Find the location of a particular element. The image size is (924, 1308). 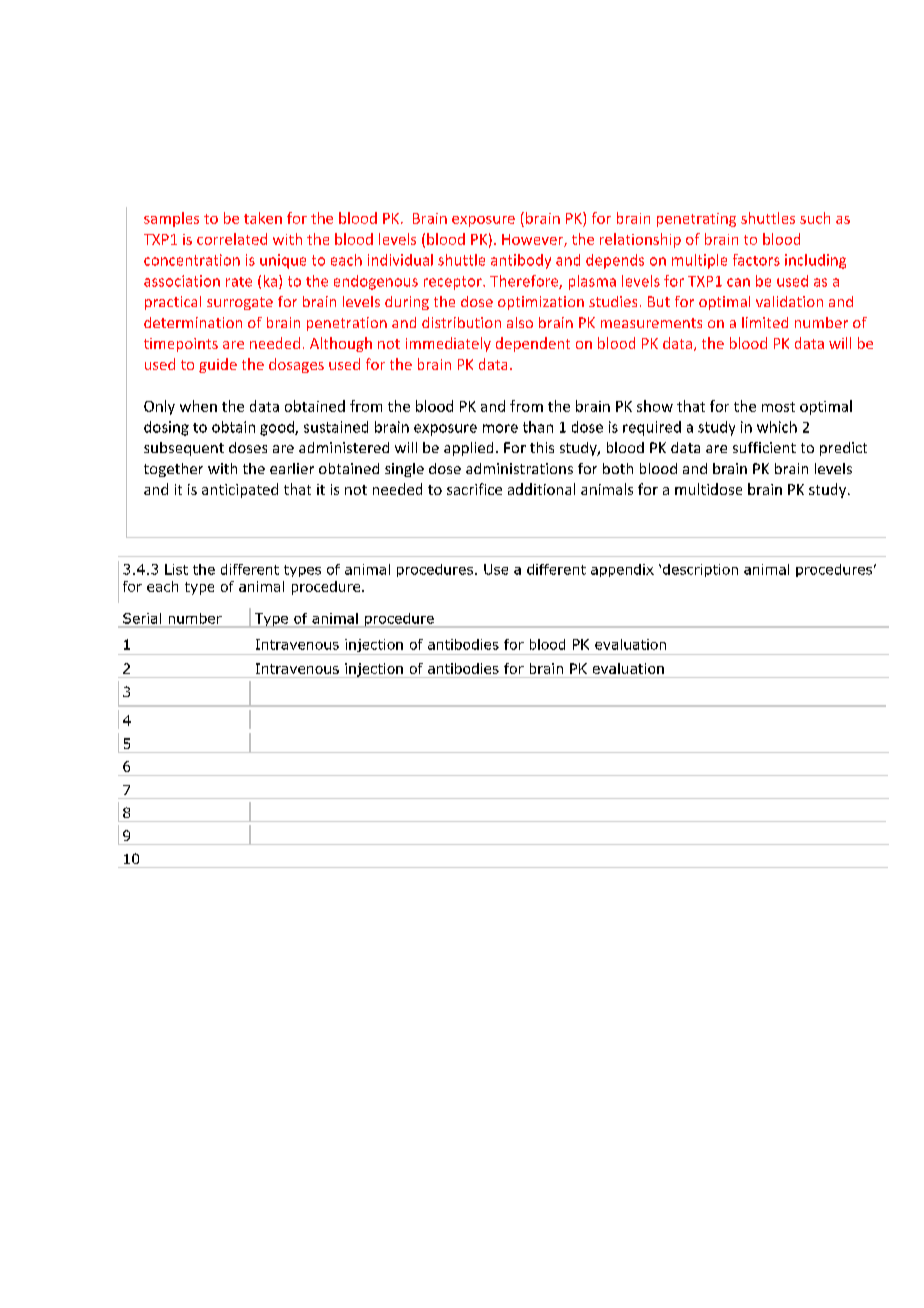

which is located at coordinates (777, 427).
